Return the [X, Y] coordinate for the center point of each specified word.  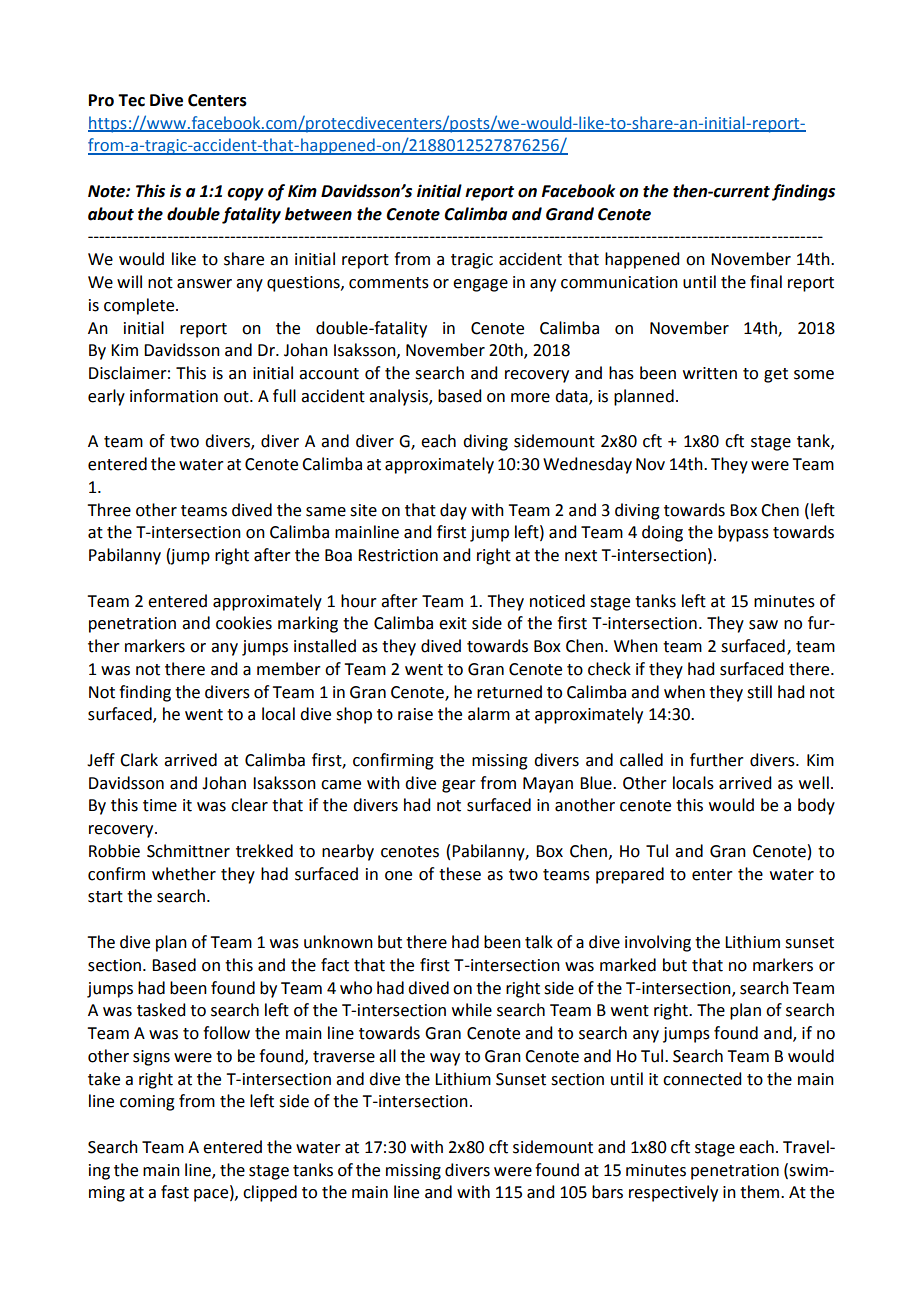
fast [175, 1192]
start [105, 897]
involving [658, 943]
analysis [399, 397]
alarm [489, 714]
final [766, 282]
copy [245, 194]
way [445, 1059]
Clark [139, 760]
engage [480, 285]
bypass [743, 533]
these [460, 874]
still [759, 692]
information [174, 396]
